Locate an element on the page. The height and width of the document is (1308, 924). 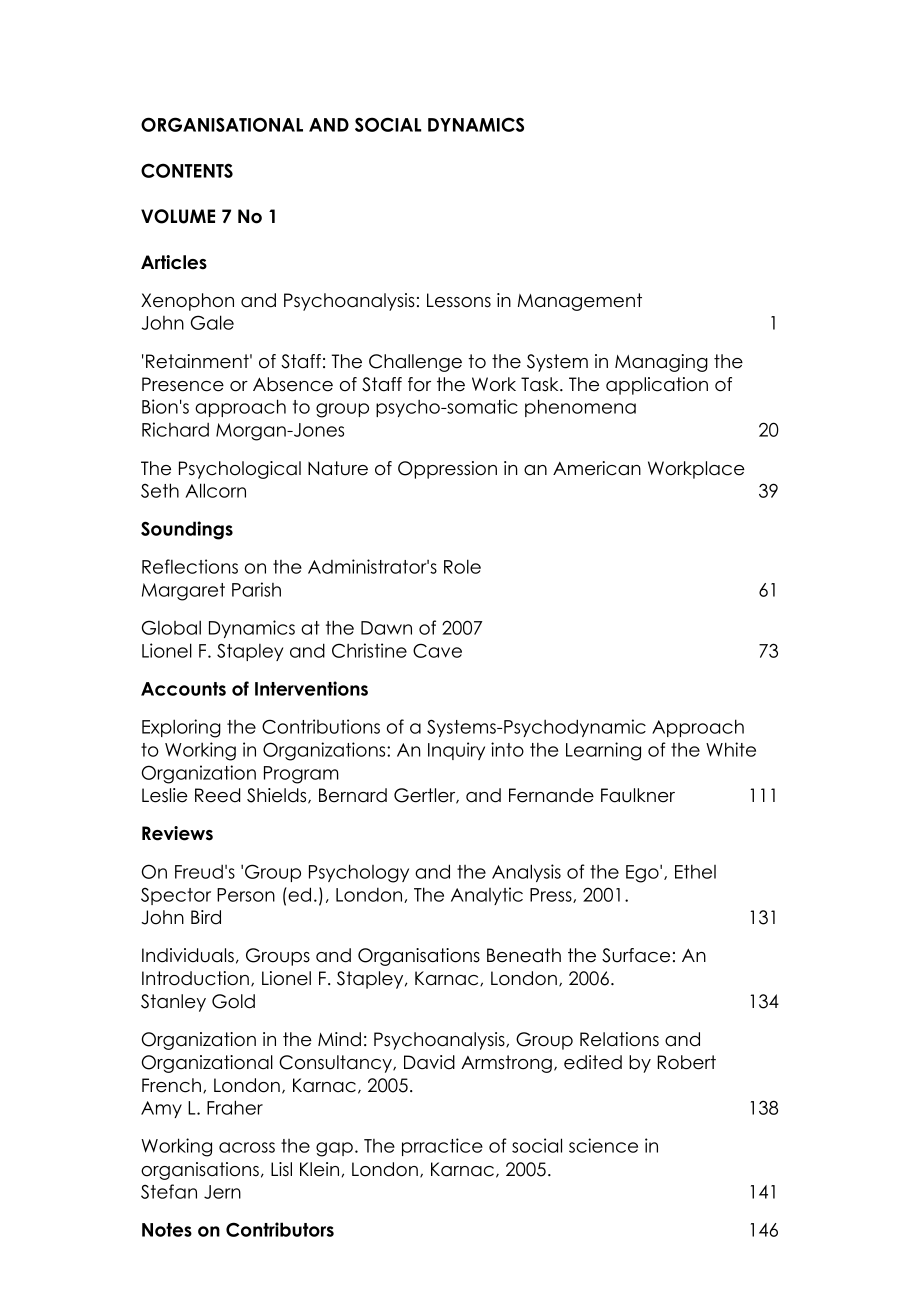
Learning is located at coordinates (603, 751).
